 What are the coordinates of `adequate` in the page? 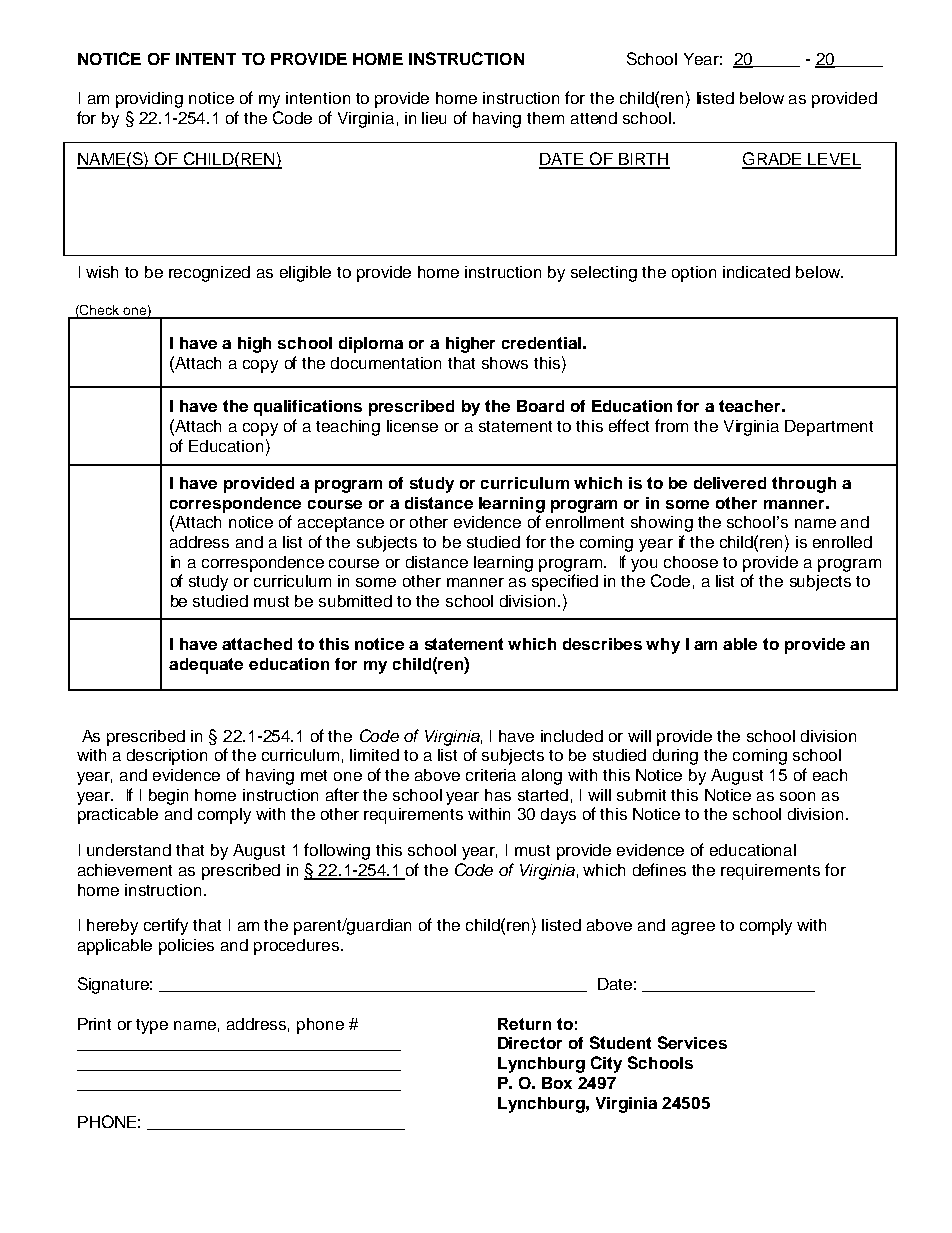 It's located at (206, 666).
